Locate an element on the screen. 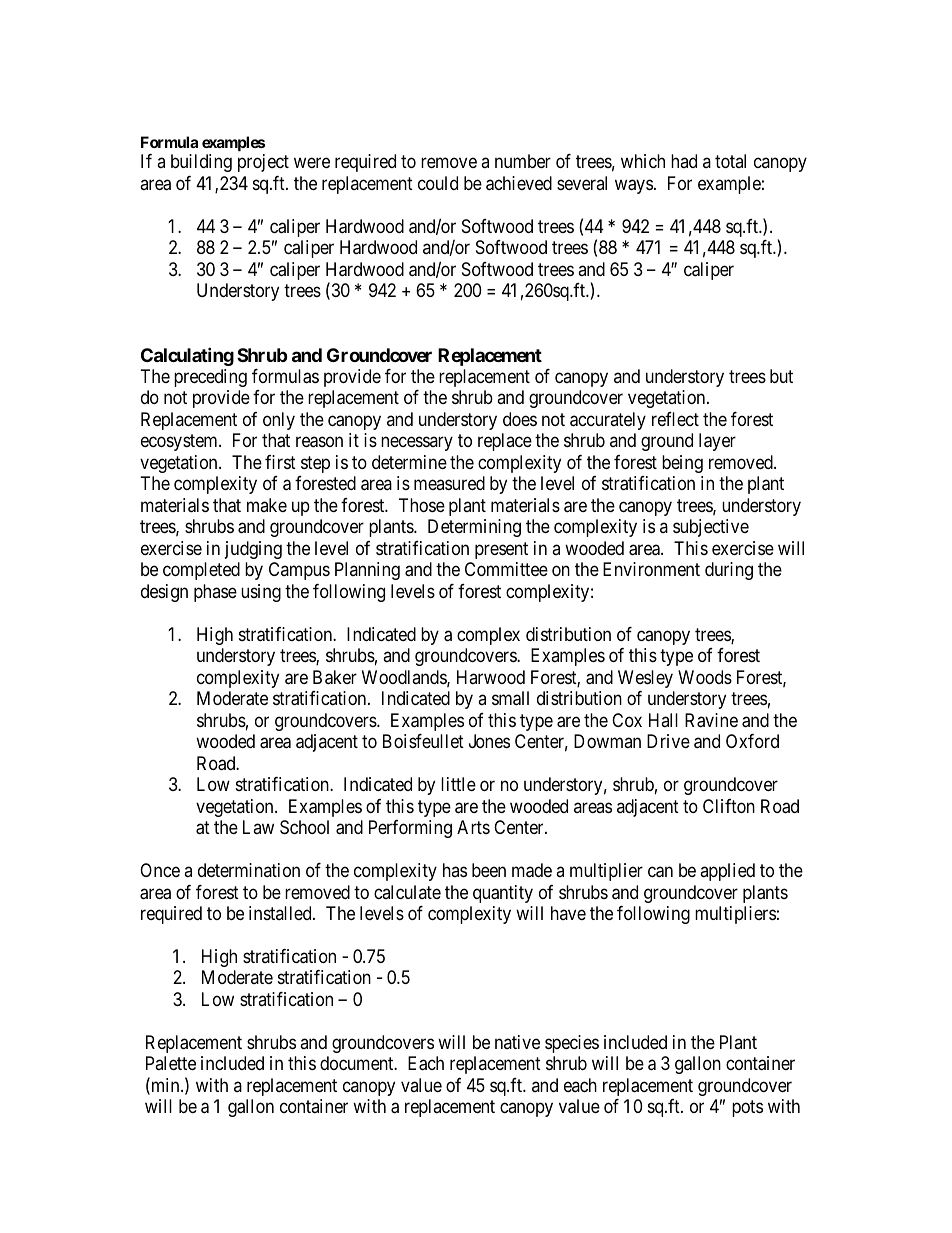  native is located at coordinates (517, 1042).
